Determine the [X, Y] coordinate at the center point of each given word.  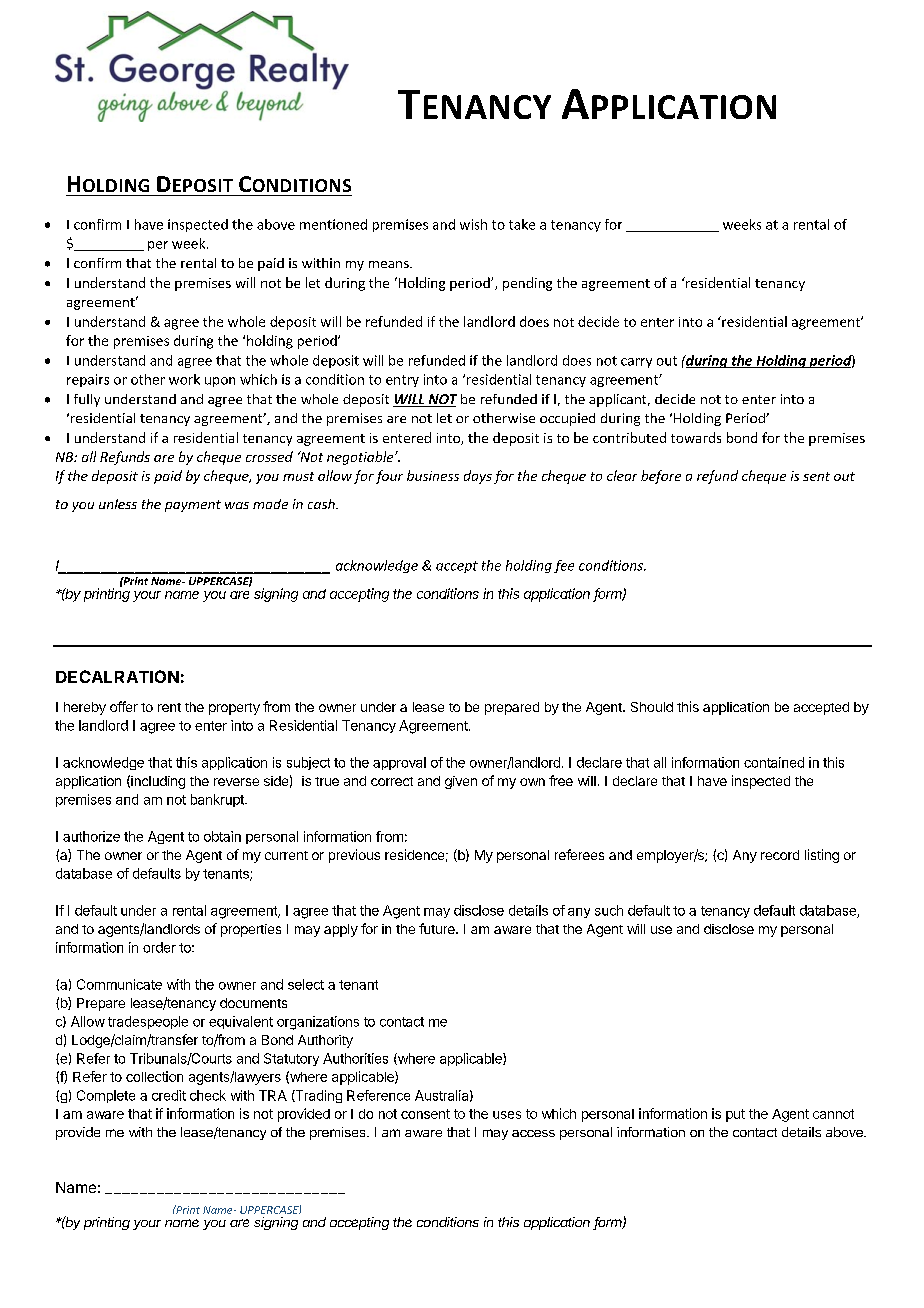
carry [636, 363]
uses [507, 1115]
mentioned [333, 224]
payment [193, 506]
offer [124, 706]
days [478, 477]
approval [399, 763]
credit [169, 1095]
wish [473, 224]
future [438, 928]
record [780, 855]
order [159, 947]
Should [652, 707]
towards [696, 437]
